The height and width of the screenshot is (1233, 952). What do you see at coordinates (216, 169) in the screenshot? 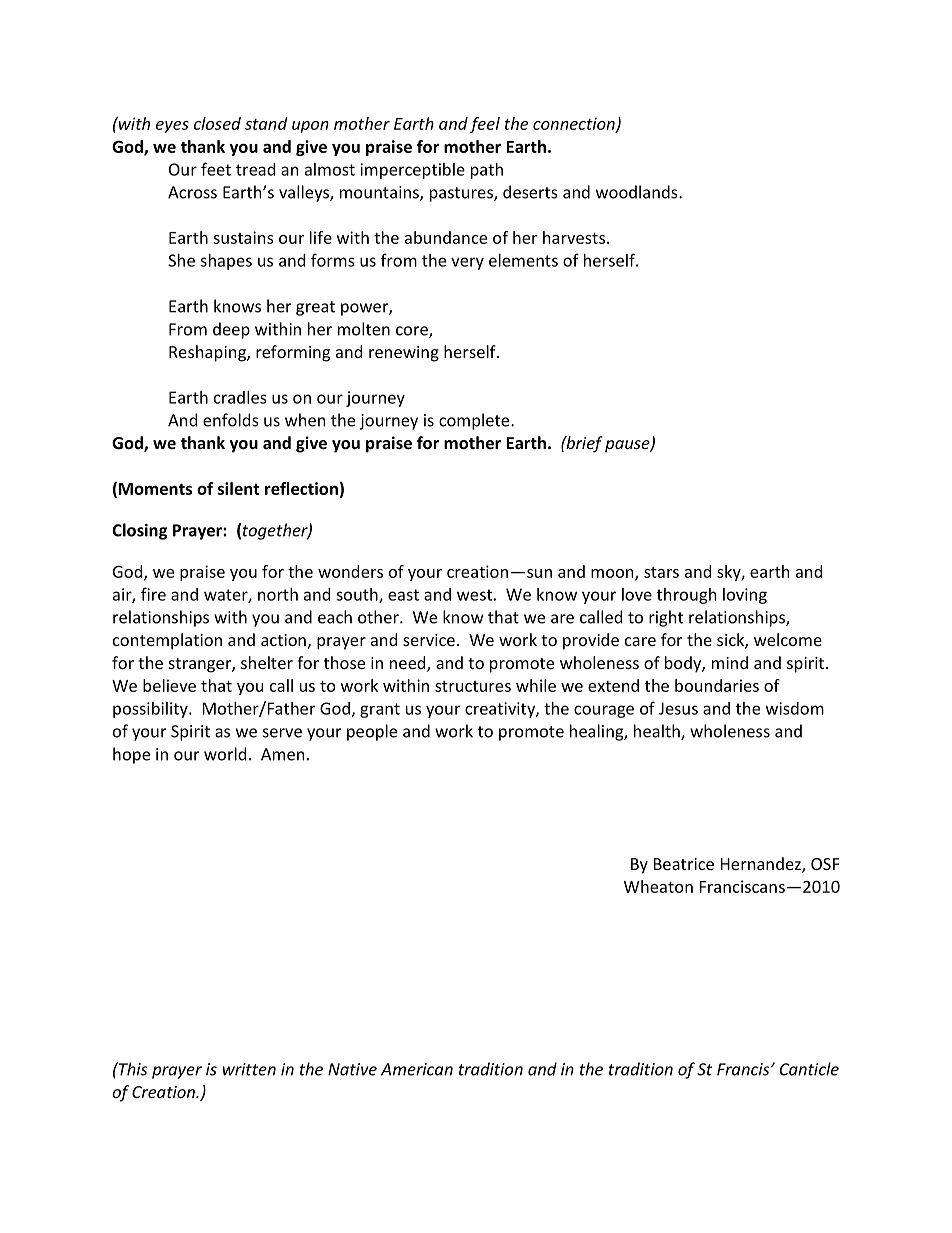
I see `feet` at bounding box center [216, 169].
